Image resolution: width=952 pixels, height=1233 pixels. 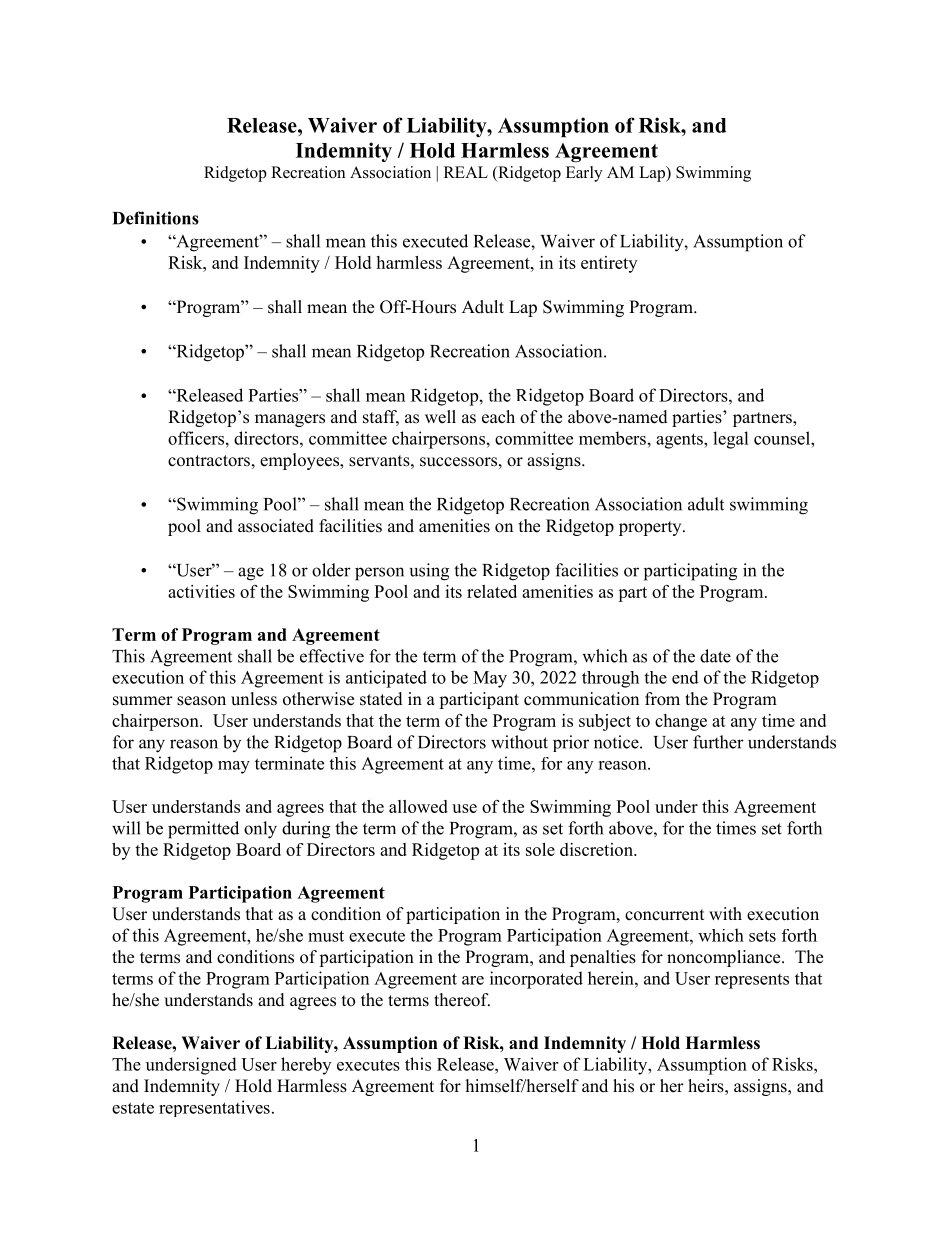 What do you see at coordinates (458, 462) in the image?
I see `successors` at bounding box center [458, 462].
